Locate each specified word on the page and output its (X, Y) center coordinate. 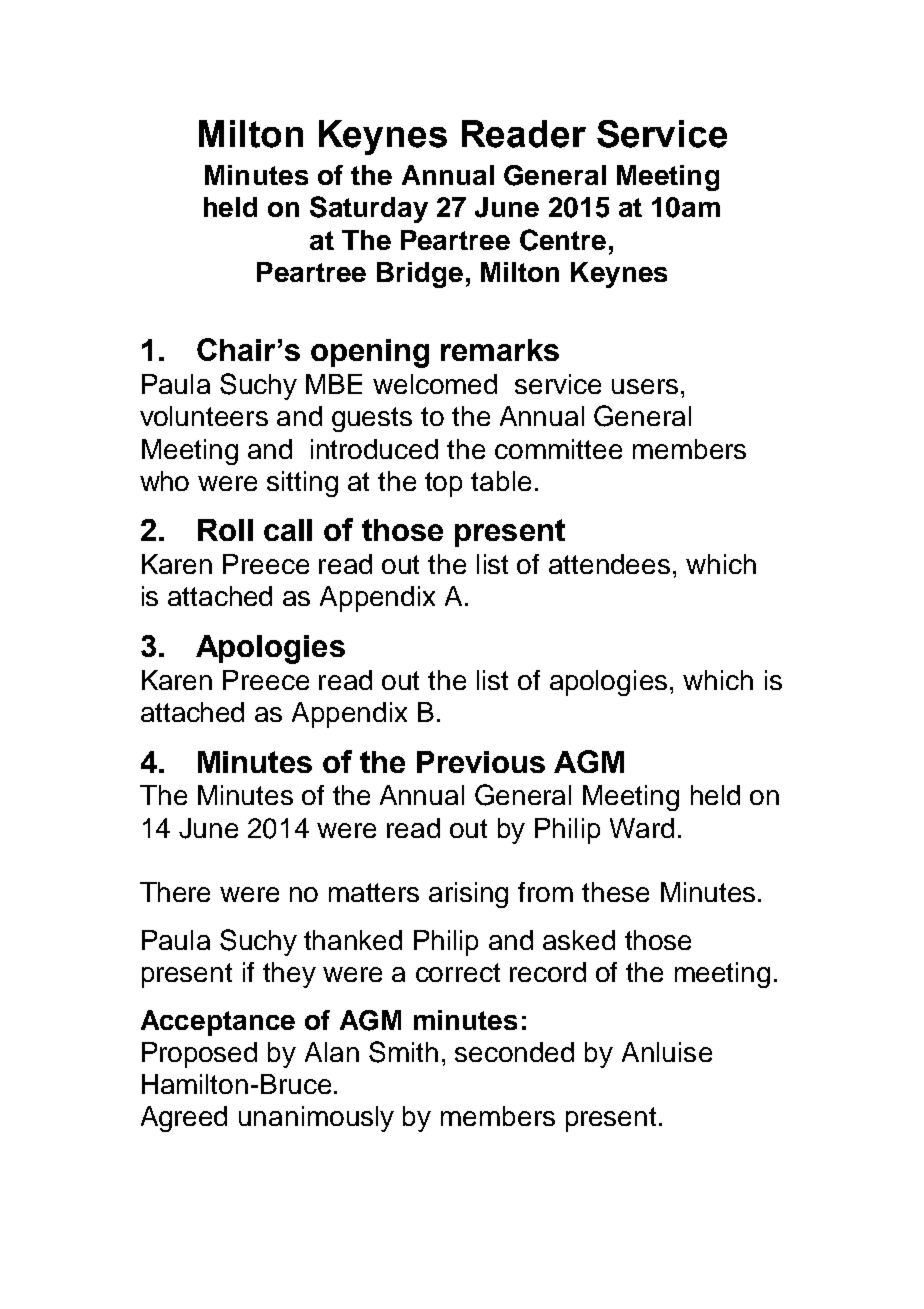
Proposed (199, 1055)
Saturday (369, 209)
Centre (563, 240)
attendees (609, 564)
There (175, 892)
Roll (225, 530)
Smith (403, 1052)
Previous (481, 762)
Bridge (420, 275)
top (443, 484)
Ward (642, 828)
